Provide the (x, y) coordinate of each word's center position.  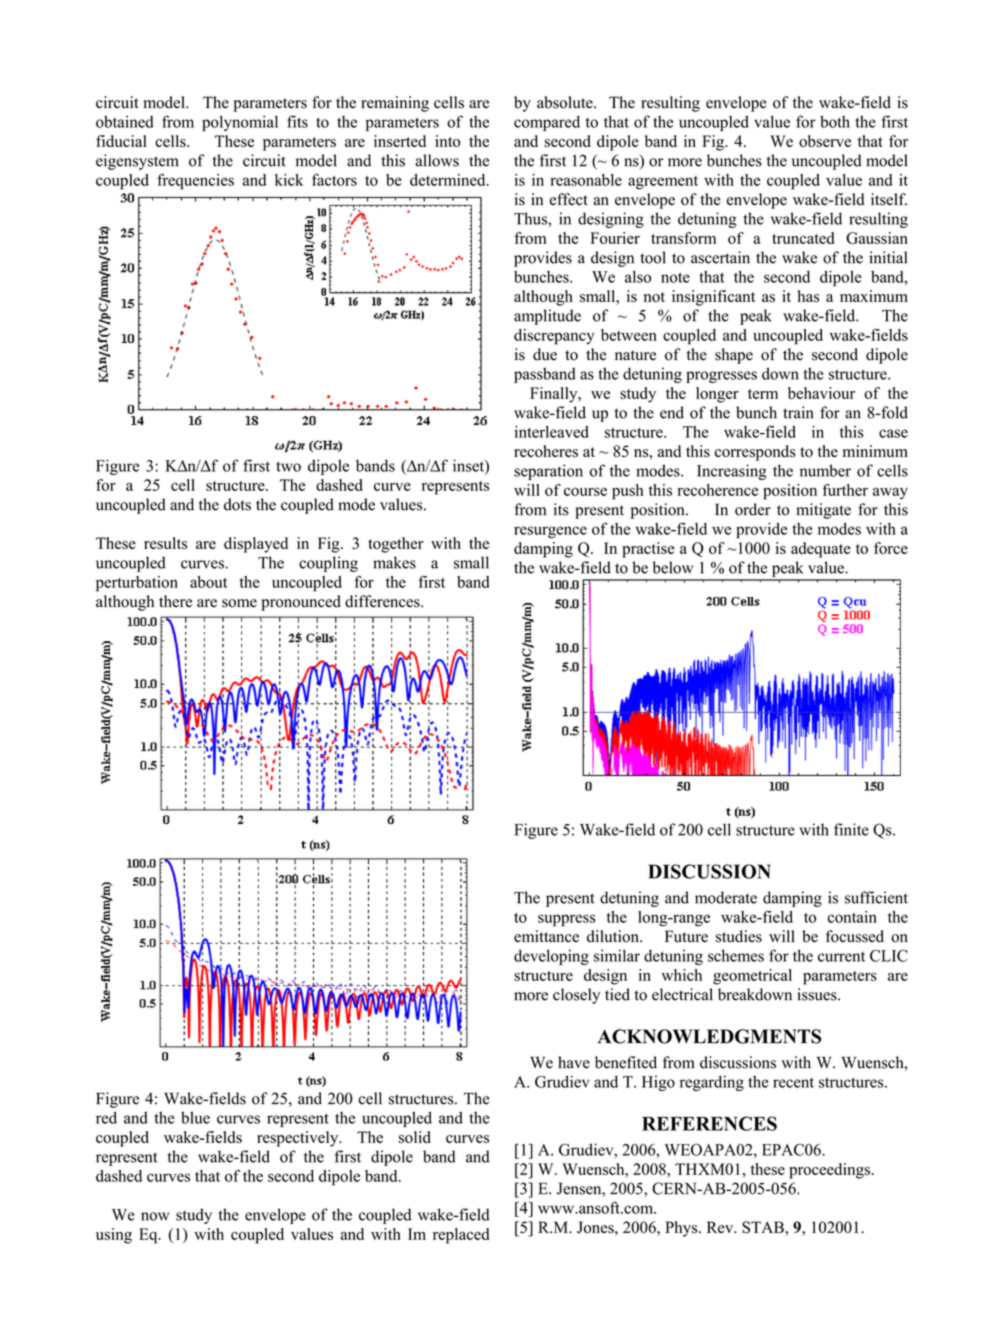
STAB (764, 1227)
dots (237, 504)
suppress (566, 920)
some (239, 603)
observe (825, 141)
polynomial (240, 123)
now (155, 1216)
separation (548, 472)
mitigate (823, 511)
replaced (461, 1236)
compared (547, 123)
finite (851, 829)
